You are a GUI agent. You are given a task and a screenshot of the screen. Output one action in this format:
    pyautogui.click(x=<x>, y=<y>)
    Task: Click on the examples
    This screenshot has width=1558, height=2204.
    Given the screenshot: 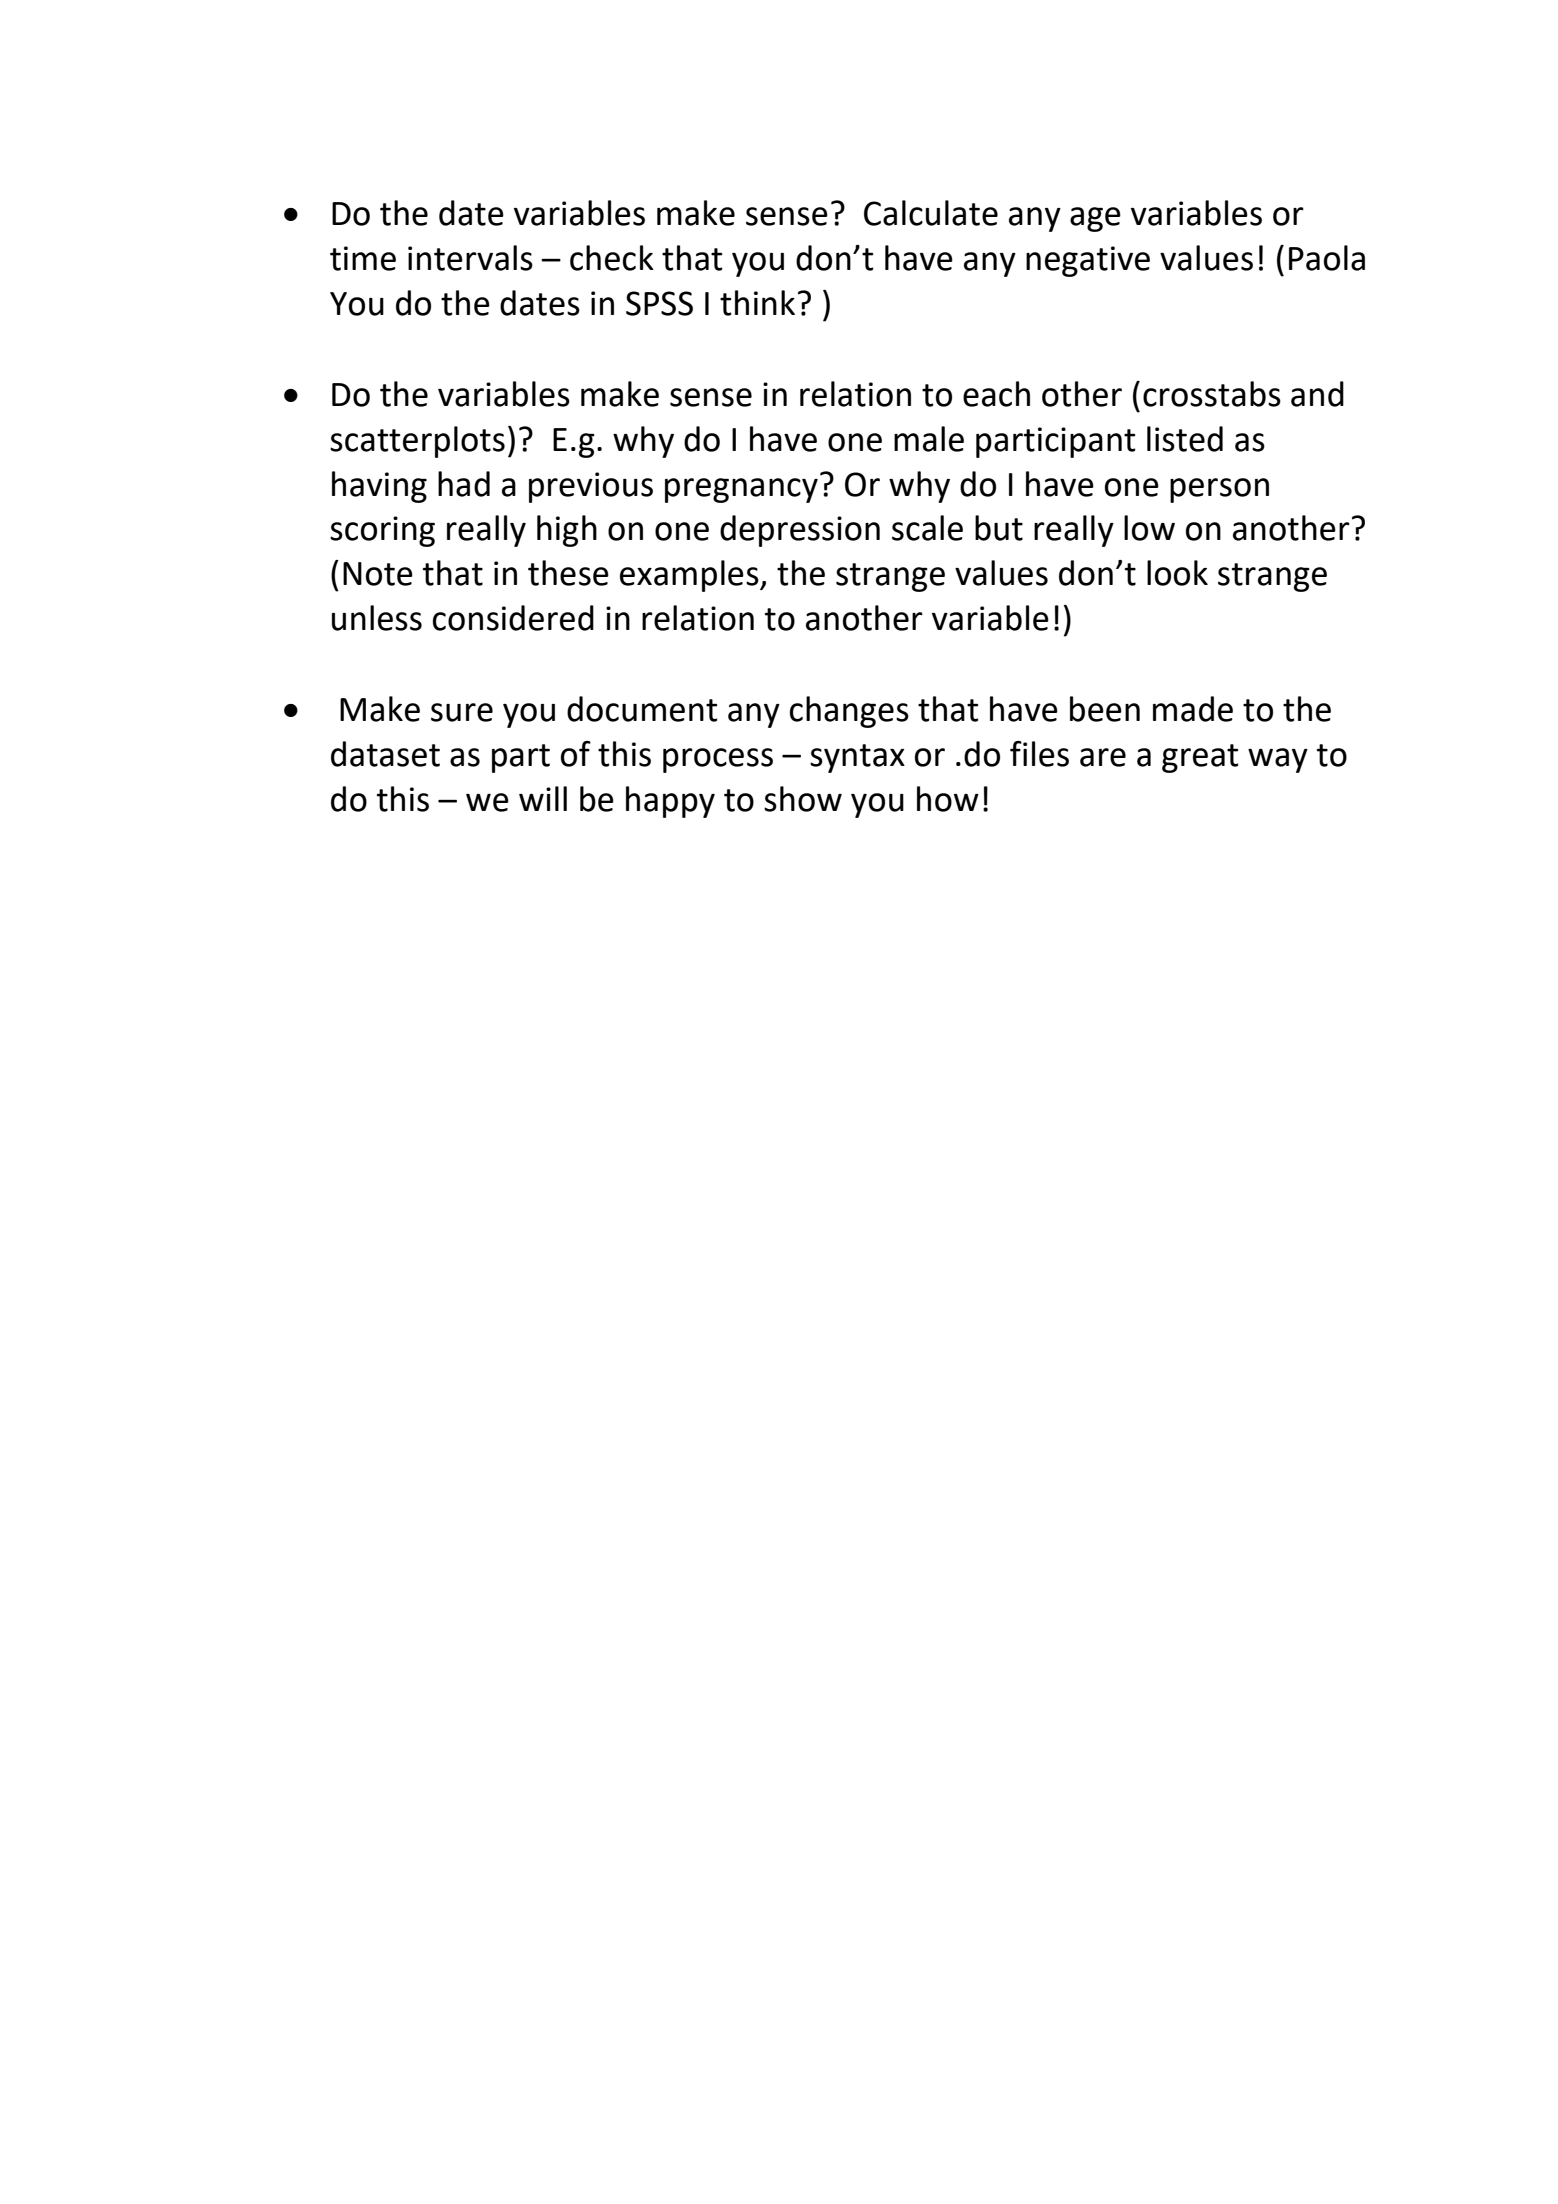 What is the action you would take?
    pyautogui.click(x=690, y=576)
